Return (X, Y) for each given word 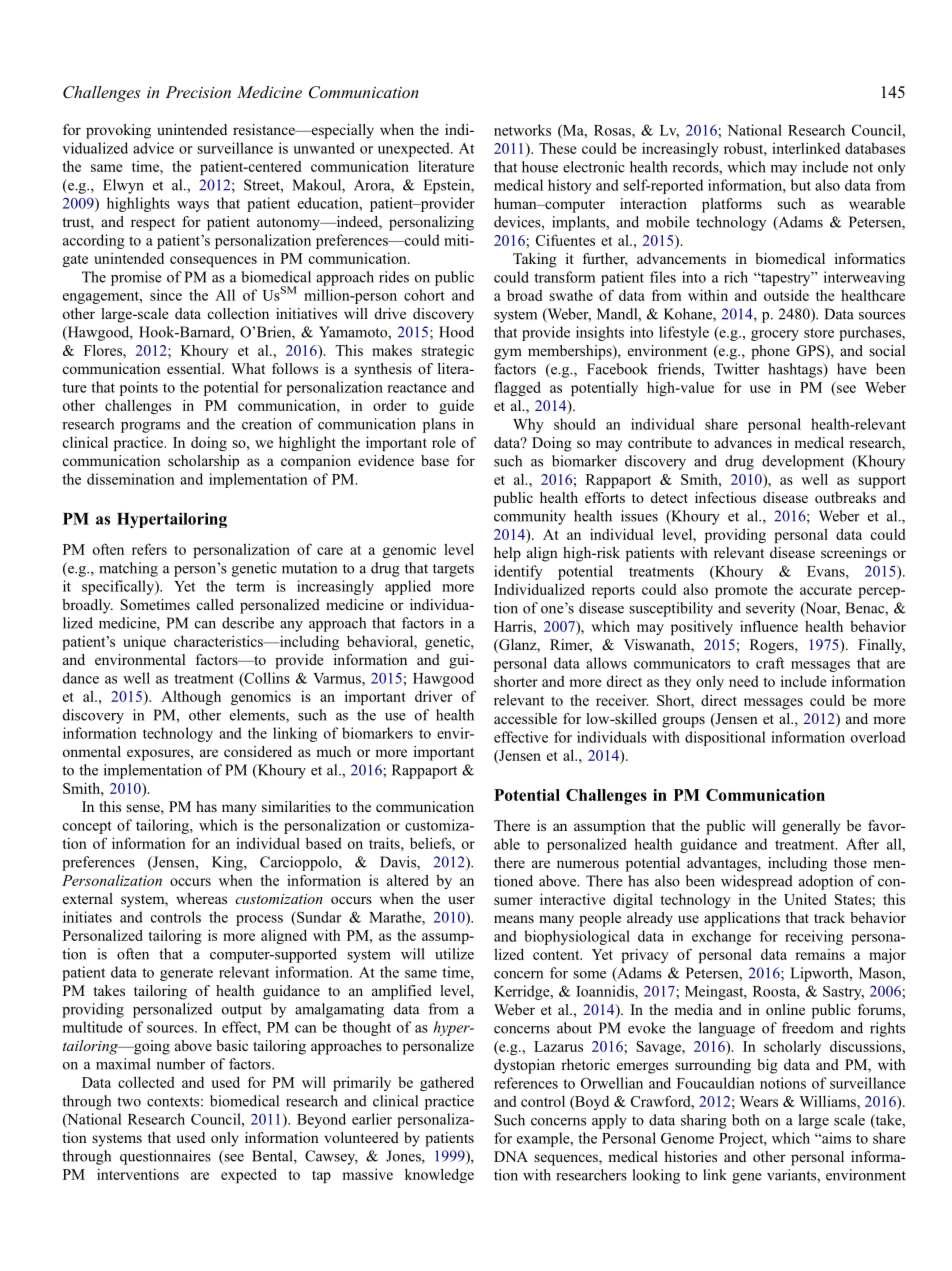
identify (518, 572)
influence (769, 626)
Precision (198, 92)
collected (146, 1082)
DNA (511, 1156)
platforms (732, 205)
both (746, 1120)
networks (522, 130)
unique (144, 642)
